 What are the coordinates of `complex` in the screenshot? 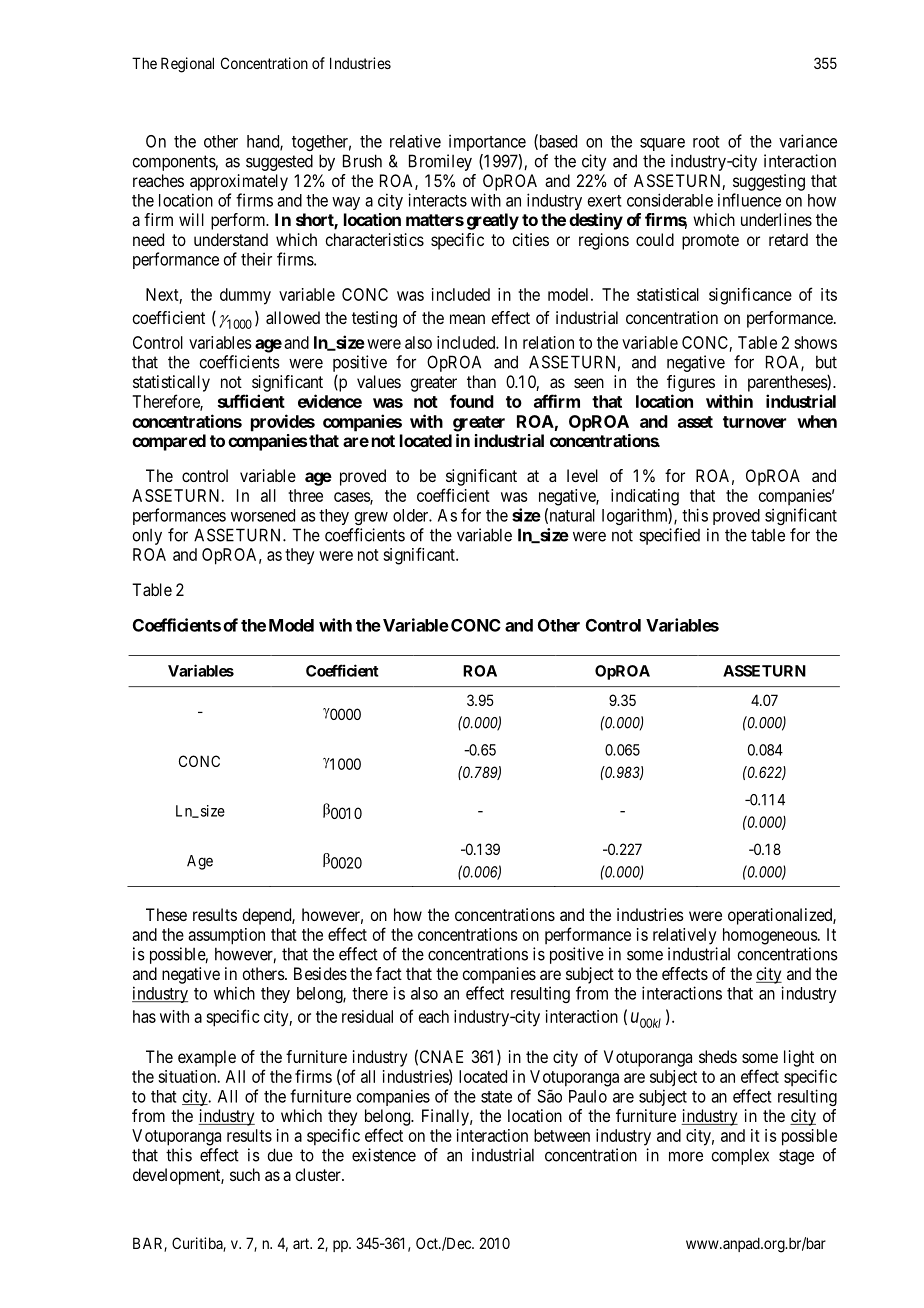 It's located at (740, 1156).
